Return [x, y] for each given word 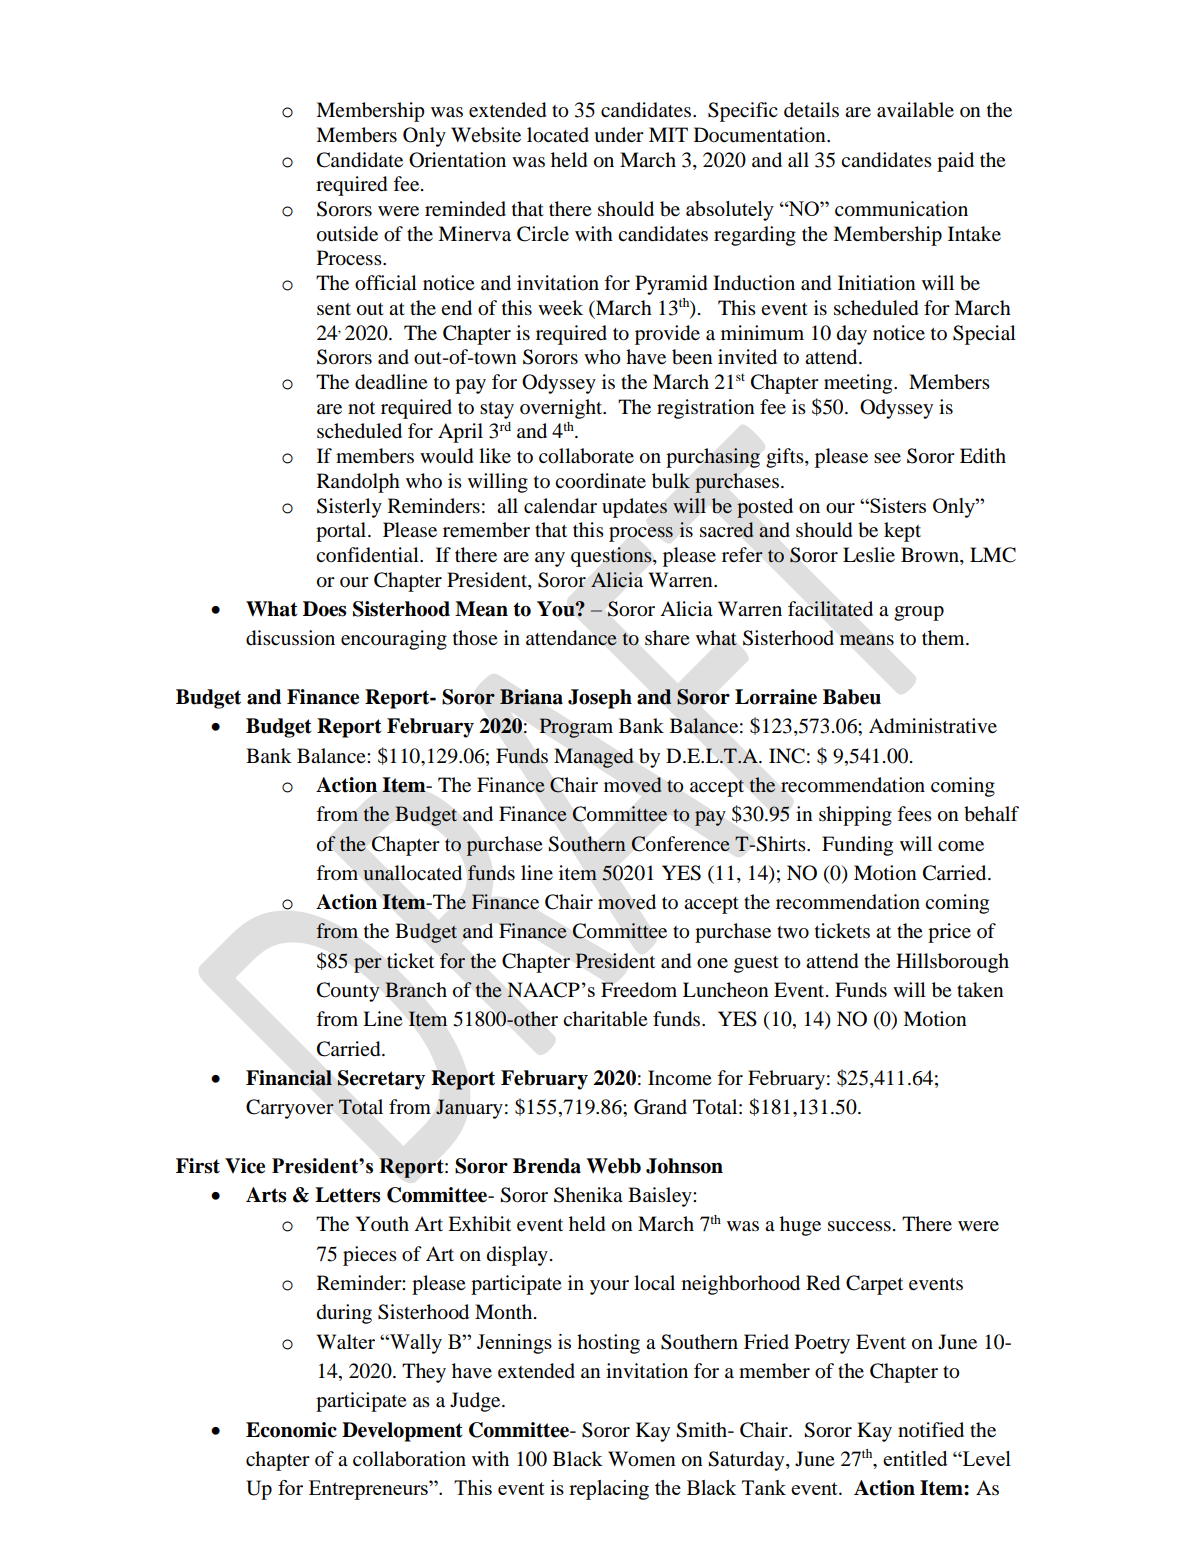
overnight [562, 409]
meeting [859, 384]
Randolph [358, 483]
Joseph [600, 699]
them [944, 637]
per [368, 965]
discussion [290, 638]
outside [347, 234]
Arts [266, 1195]
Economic [291, 1430]
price [949, 933]
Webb [613, 1166]
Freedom [639, 990]
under [619, 135]
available [915, 110]
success [859, 1226]
